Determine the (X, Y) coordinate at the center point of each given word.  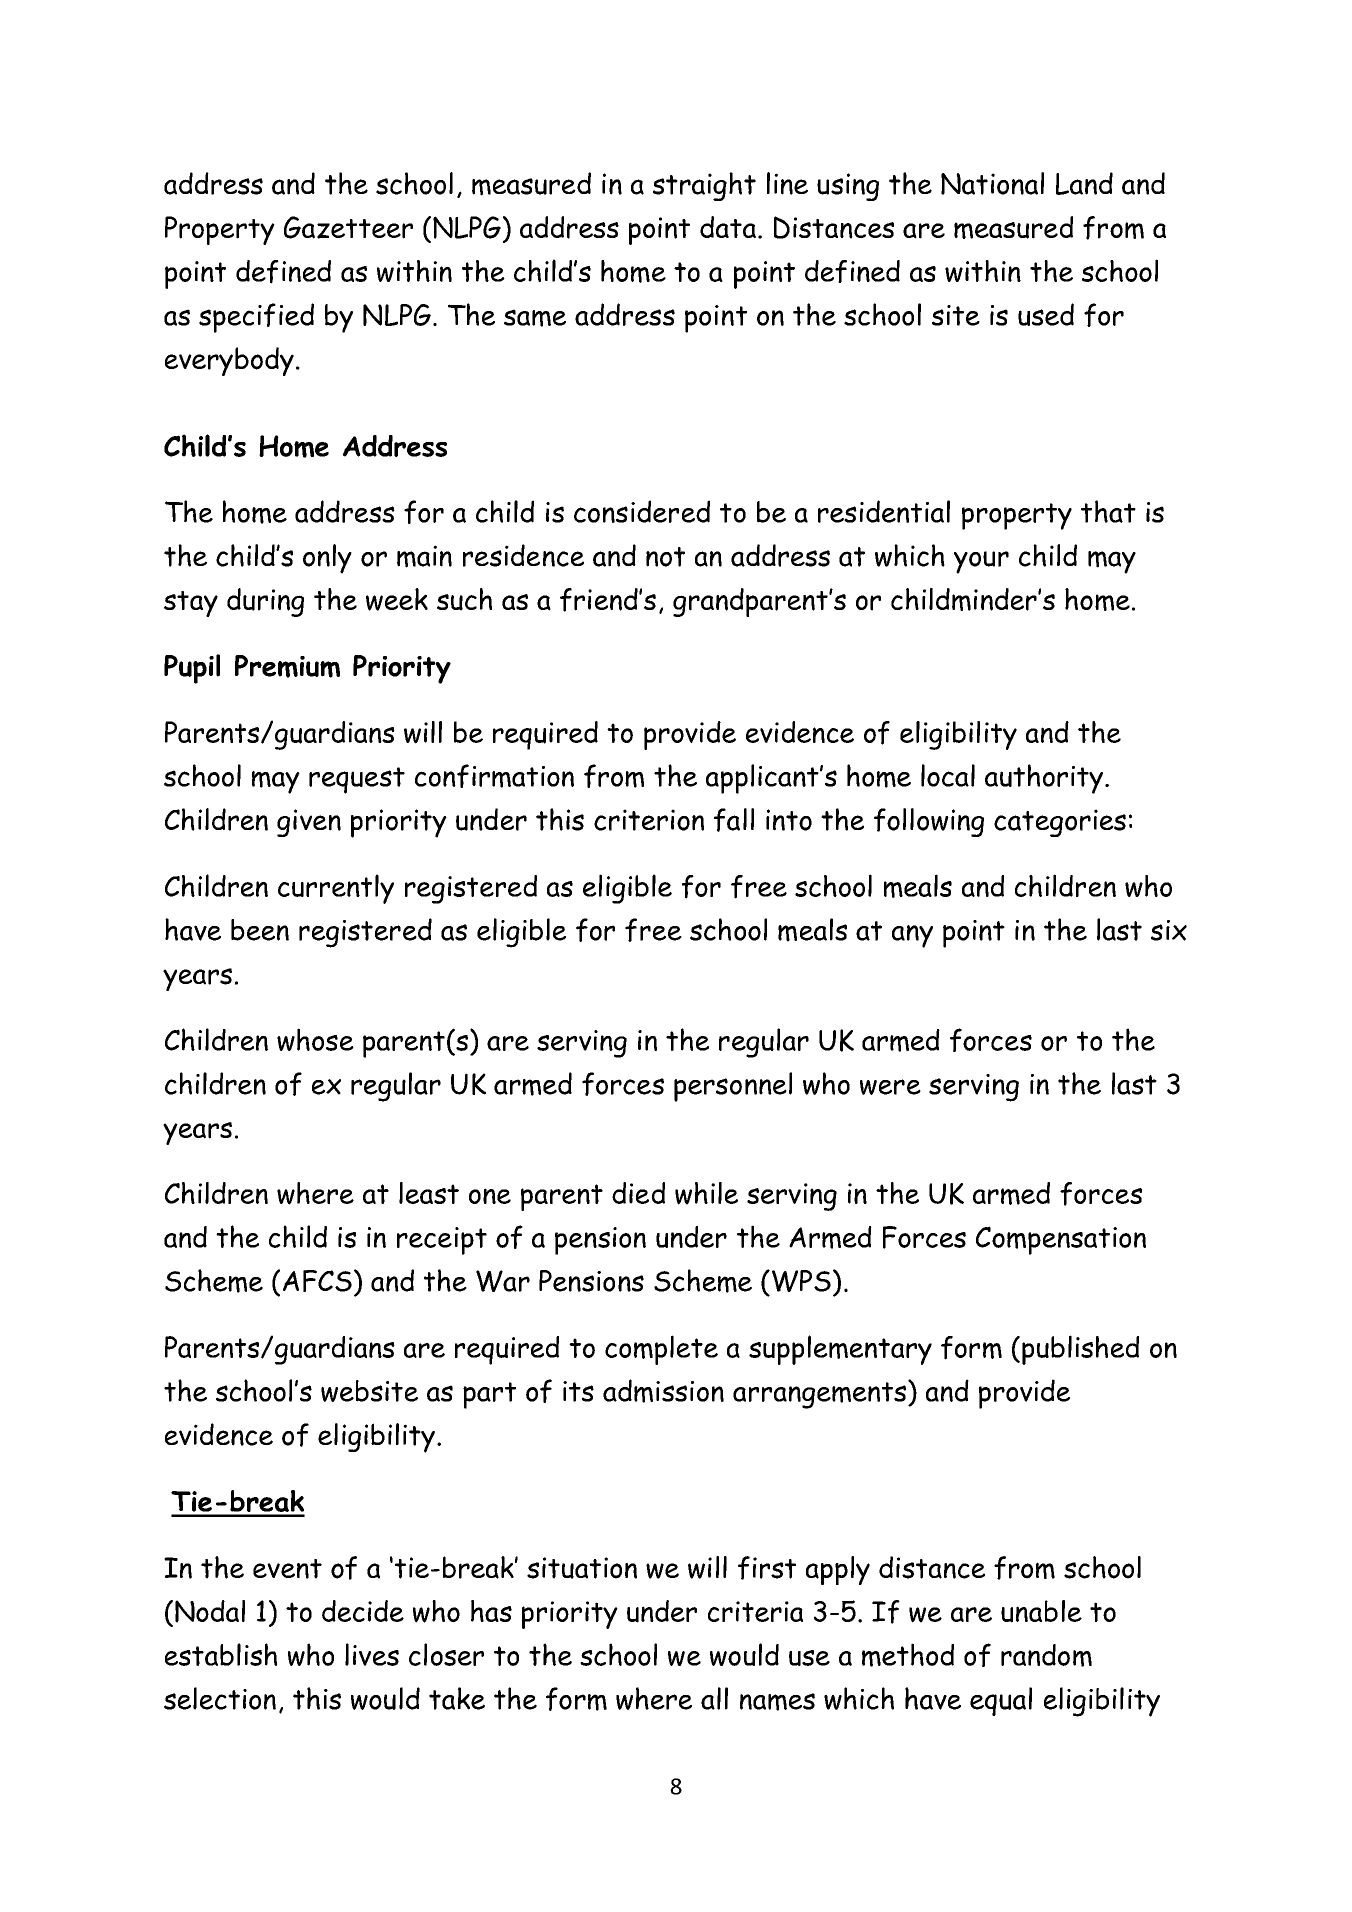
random (1046, 1655)
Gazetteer (348, 227)
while (706, 1193)
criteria (755, 1611)
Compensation (1061, 1240)
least (429, 1193)
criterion (649, 820)
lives (372, 1654)
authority (1044, 779)
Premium (287, 666)
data (728, 227)
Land (1084, 183)
